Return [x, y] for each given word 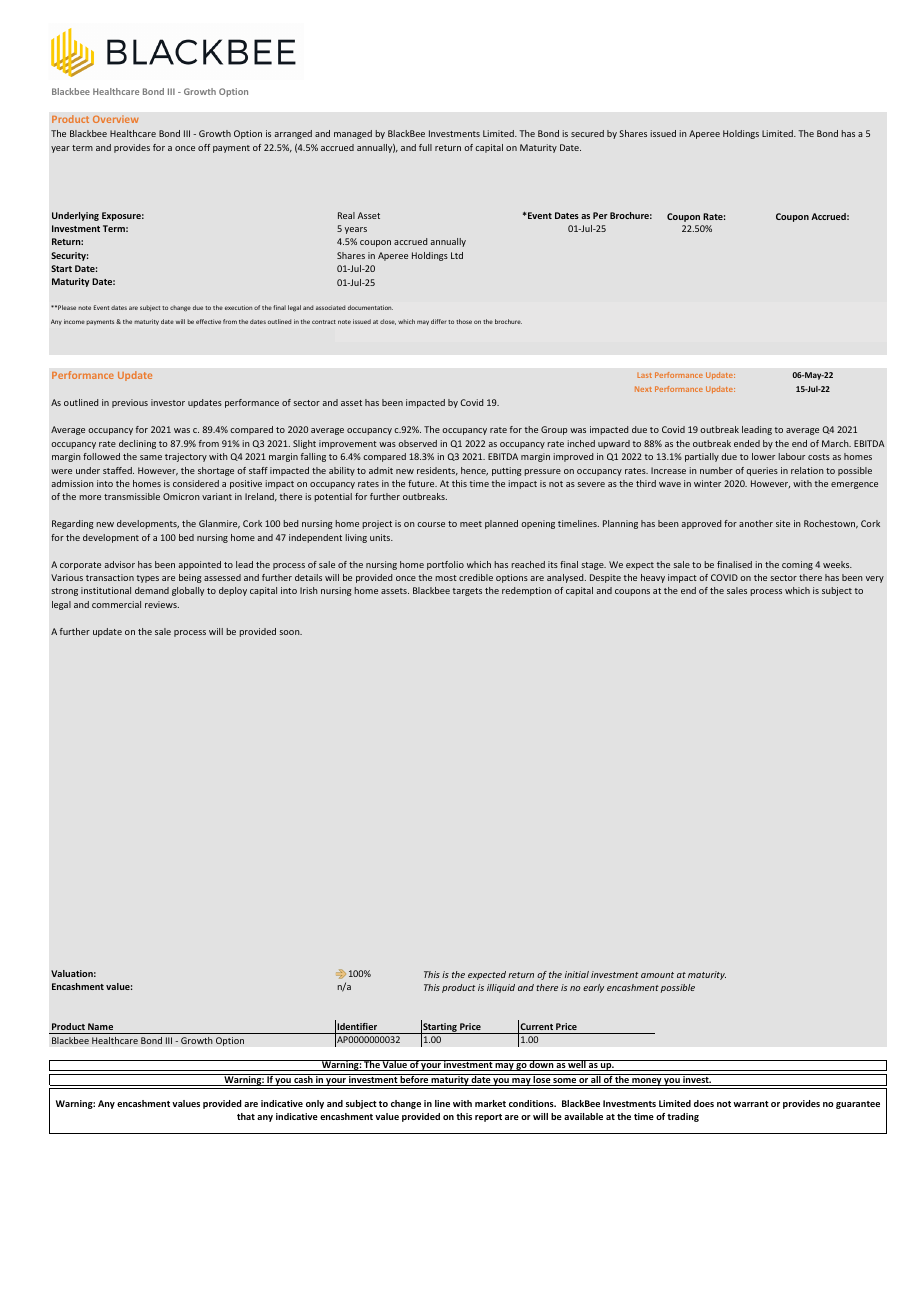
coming [797, 565]
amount [657, 975]
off [204, 147]
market [490, 1103]
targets [467, 592]
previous [130, 403]
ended [747, 443]
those [464, 321]
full [425, 147]
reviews [162, 604]
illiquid [501, 988]
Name [100, 1026]
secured [587, 133]
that [246, 1116]
